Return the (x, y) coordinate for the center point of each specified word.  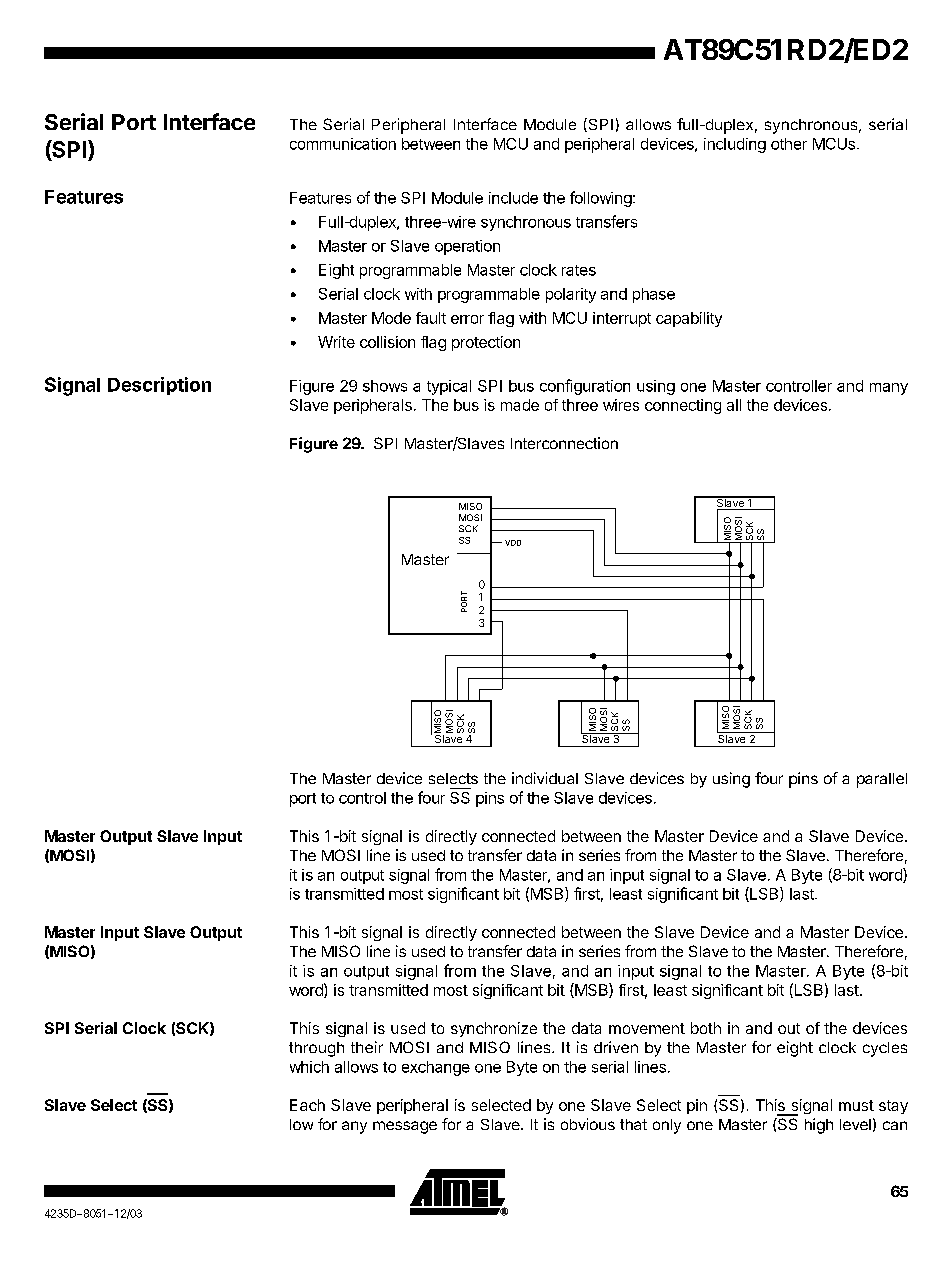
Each (307, 1105)
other (789, 144)
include (513, 198)
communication (343, 144)
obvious (588, 1124)
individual (545, 778)
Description (159, 386)
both (706, 1028)
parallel (882, 780)
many (889, 389)
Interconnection (564, 443)
